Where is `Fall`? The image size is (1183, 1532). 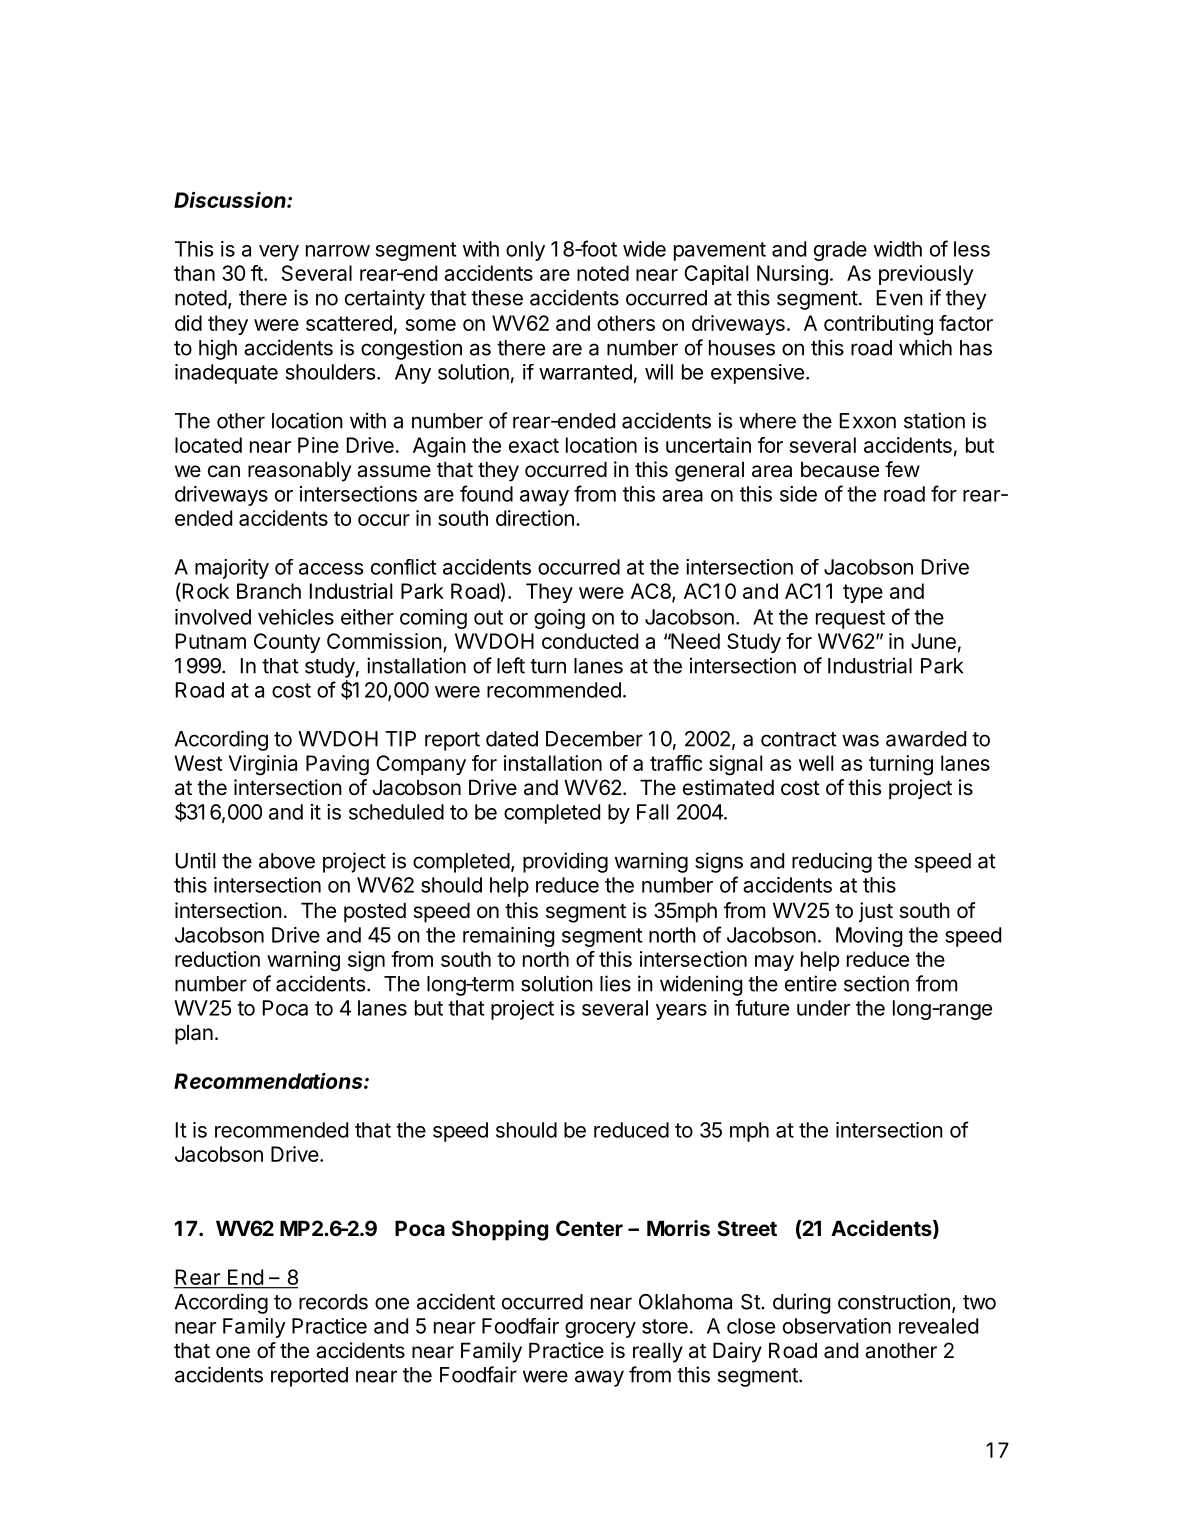
Fall is located at coordinates (652, 812).
